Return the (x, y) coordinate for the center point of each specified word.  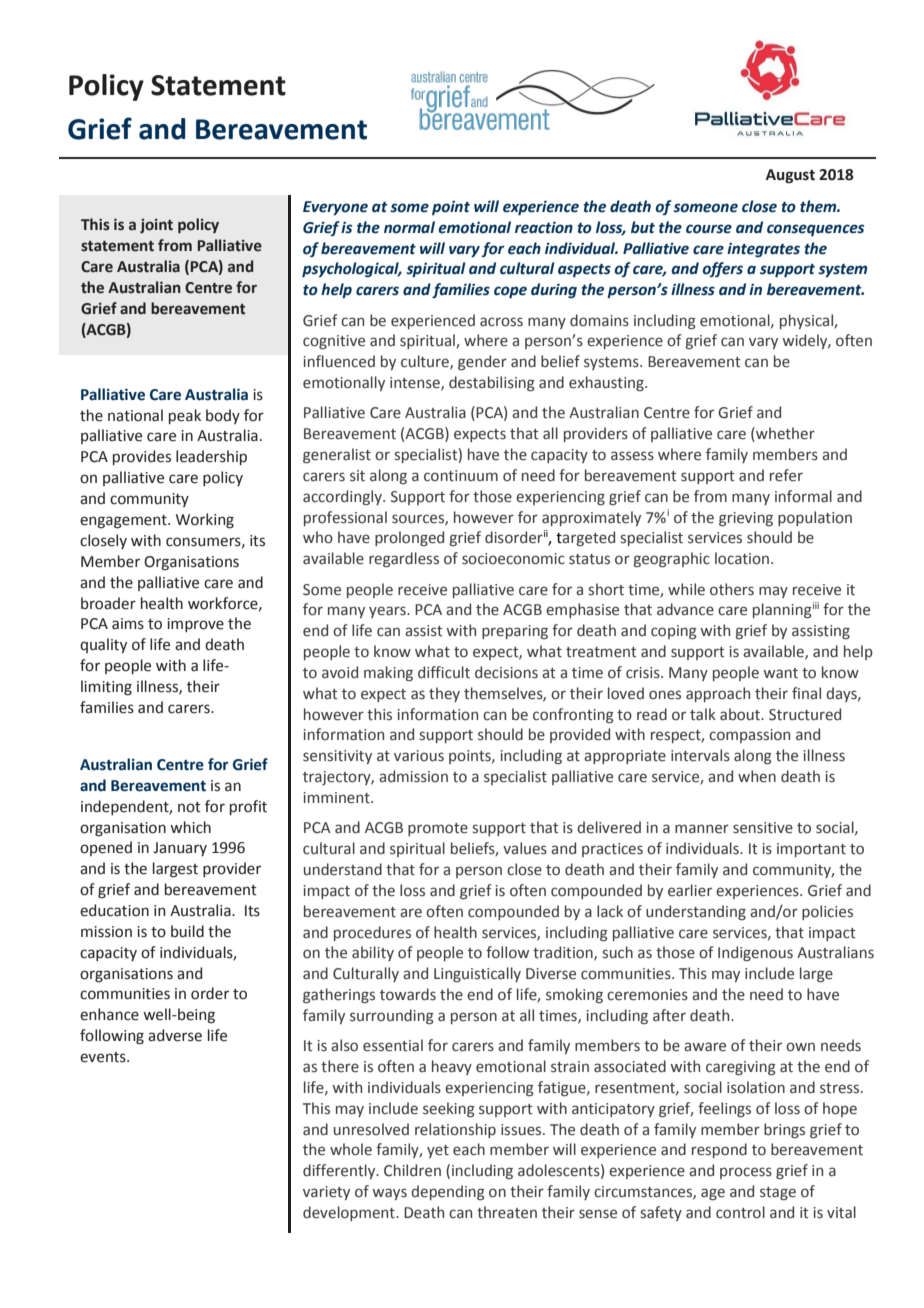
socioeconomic (513, 559)
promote (438, 829)
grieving (746, 519)
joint (156, 226)
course (709, 229)
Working (205, 521)
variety (326, 1193)
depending (448, 1192)
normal (409, 227)
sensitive (763, 828)
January (180, 849)
